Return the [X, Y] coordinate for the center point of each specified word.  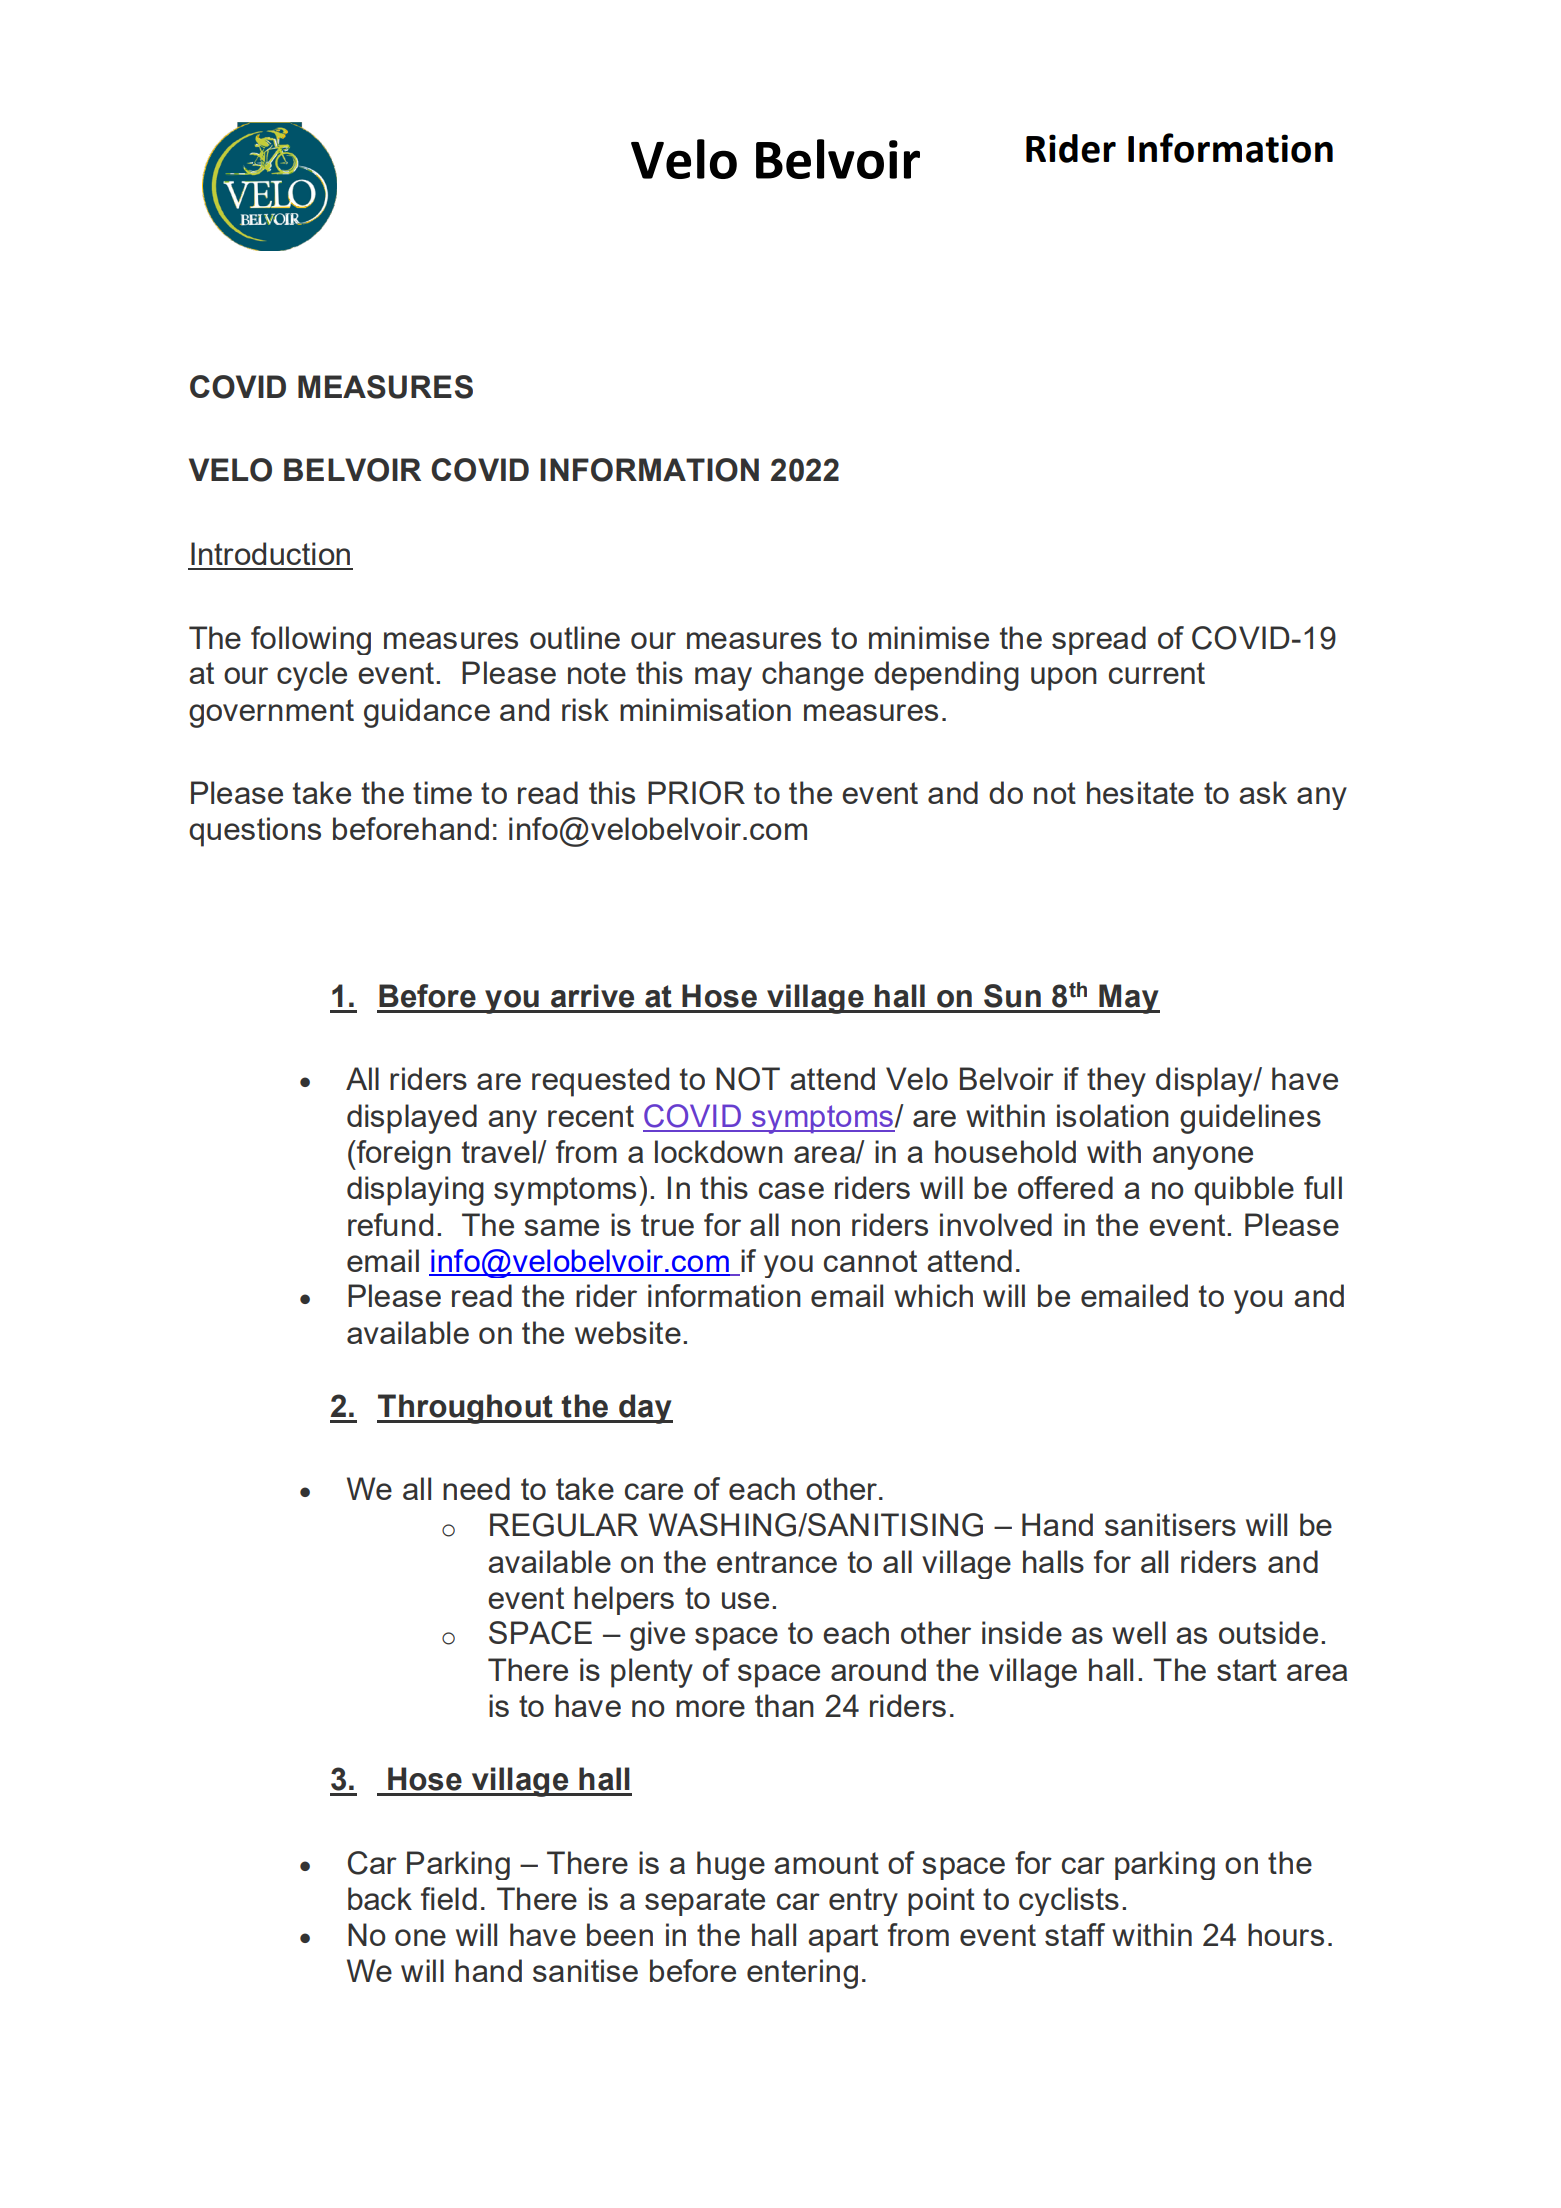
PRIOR [696, 793]
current [1157, 673]
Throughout [466, 1409]
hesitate [1140, 792]
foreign [403, 1155]
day [645, 1409]
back [380, 1898]
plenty [652, 1673]
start [1247, 1670]
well [1139, 1632]
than [784, 1705]
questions [255, 832]
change [813, 676]
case [791, 1190]
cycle [312, 676]
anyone [1203, 1158]
